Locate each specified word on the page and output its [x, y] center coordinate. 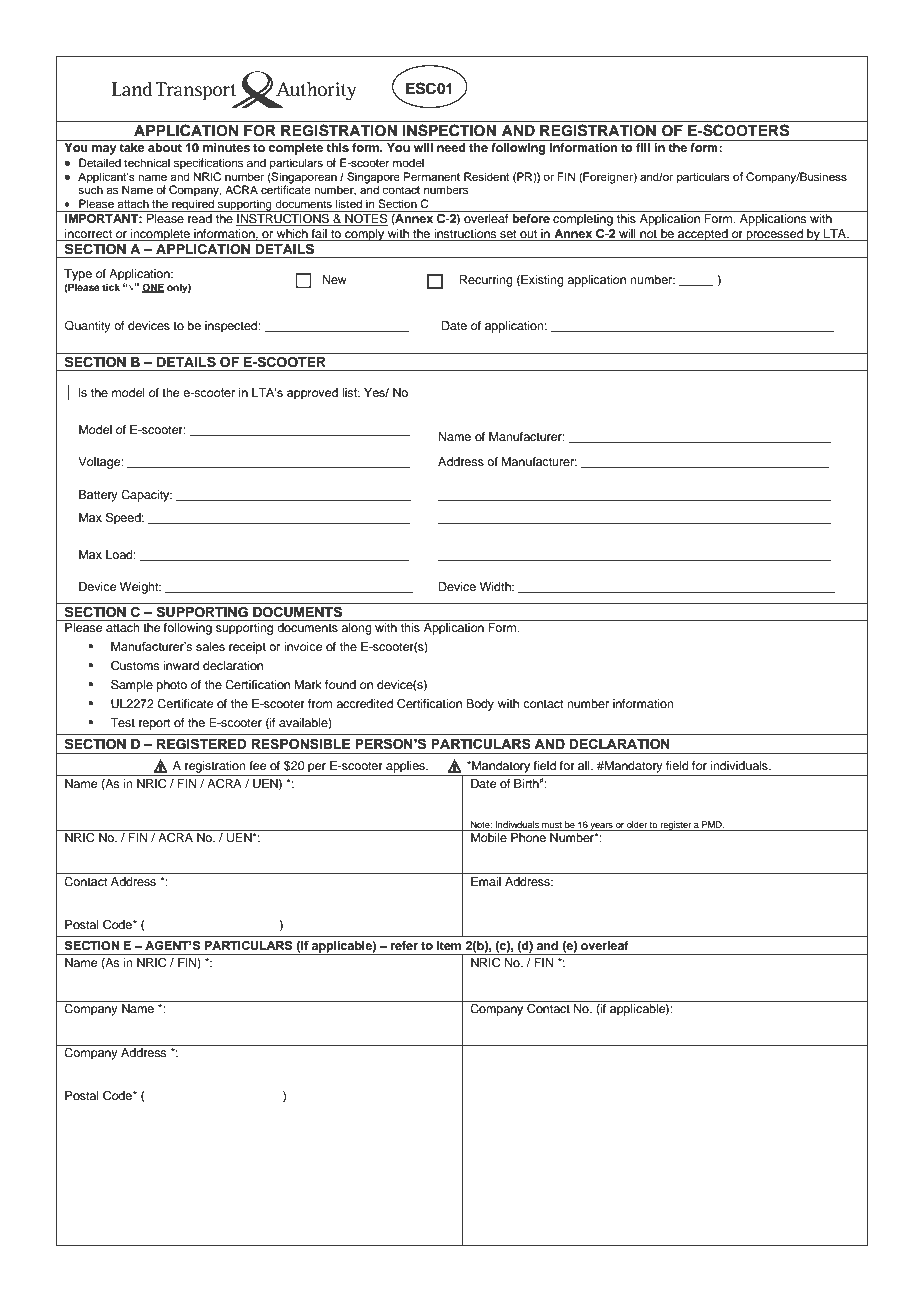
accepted [703, 235]
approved [312, 394]
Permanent [431, 176]
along [356, 629]
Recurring [486, 281]
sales [210, 646]
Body [480, 705]
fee [257, 765]
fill [643, 147]
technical [147, 162]
